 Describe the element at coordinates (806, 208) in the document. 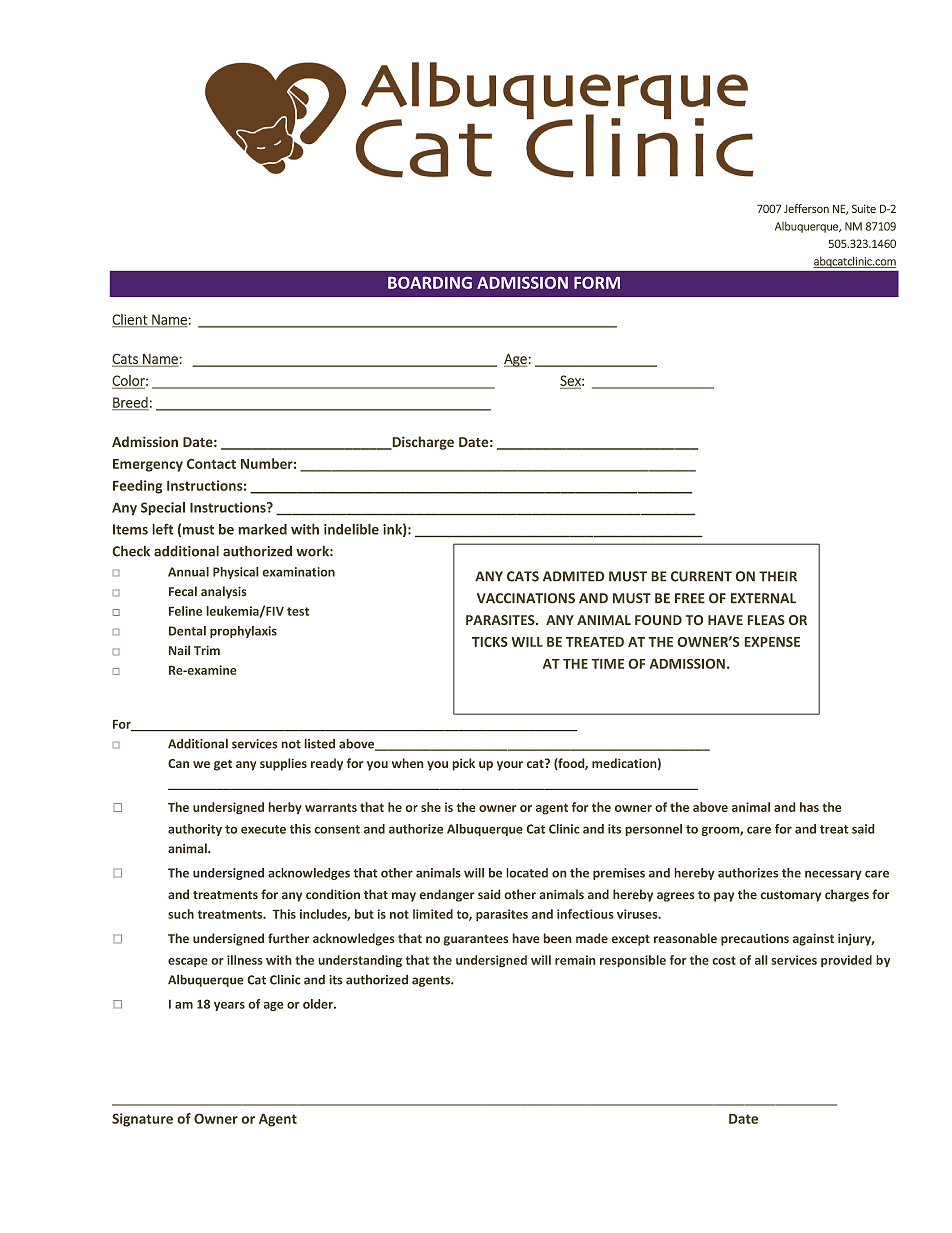

I see `Jefferson` at that location.
